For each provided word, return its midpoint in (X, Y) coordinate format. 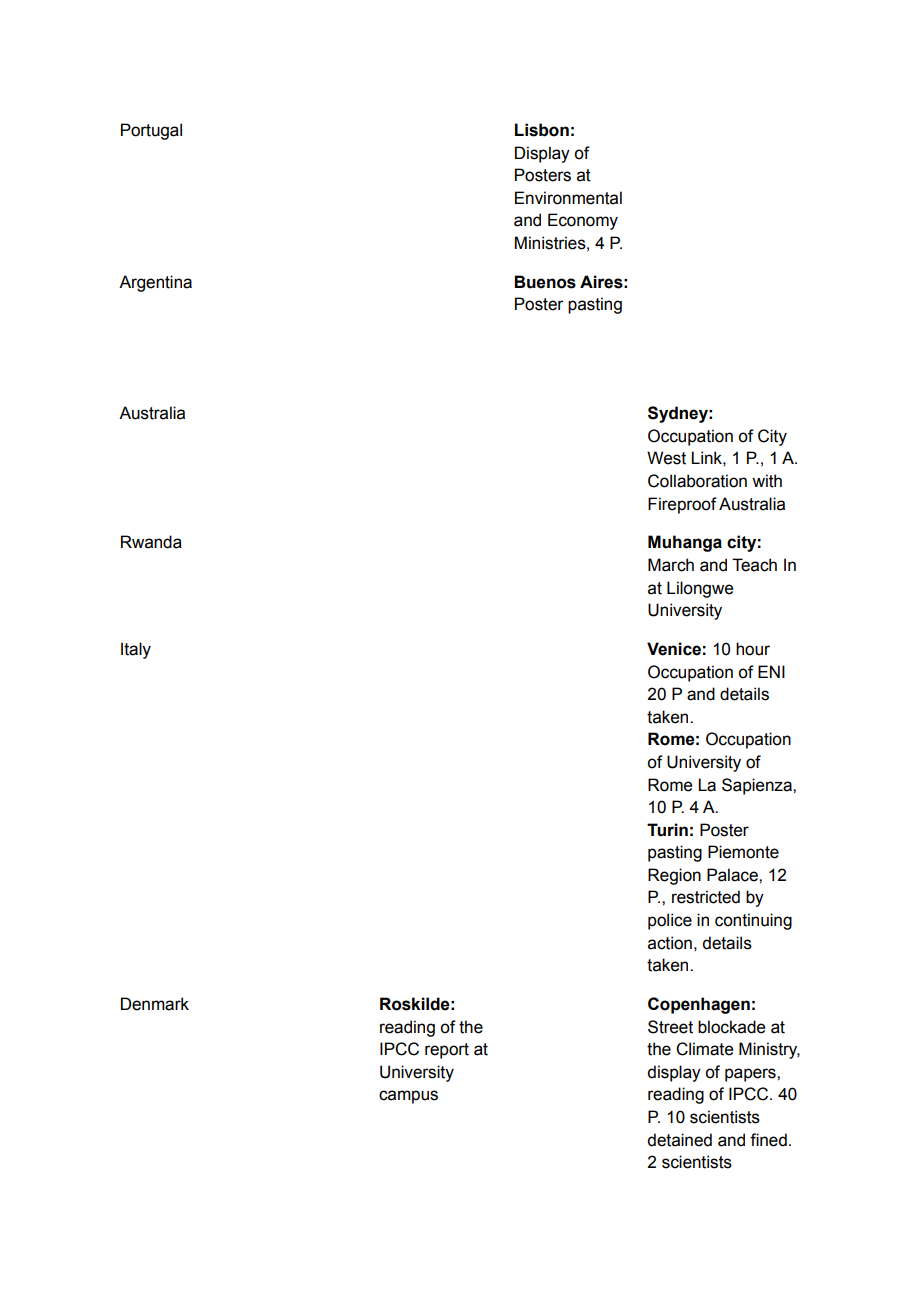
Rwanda (151, 542)
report (447, 1051)
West (666, 458)
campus (408, 1097)
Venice (674, 649)
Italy (136, 650)
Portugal (151, 131)
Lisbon (542, 130)
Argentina (155, 283)
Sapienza (758, 786)
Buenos (545, 282)
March (671, 565)
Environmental (568, 198)
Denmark (155, 1004)
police (670, 921)
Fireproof (682, 505)
